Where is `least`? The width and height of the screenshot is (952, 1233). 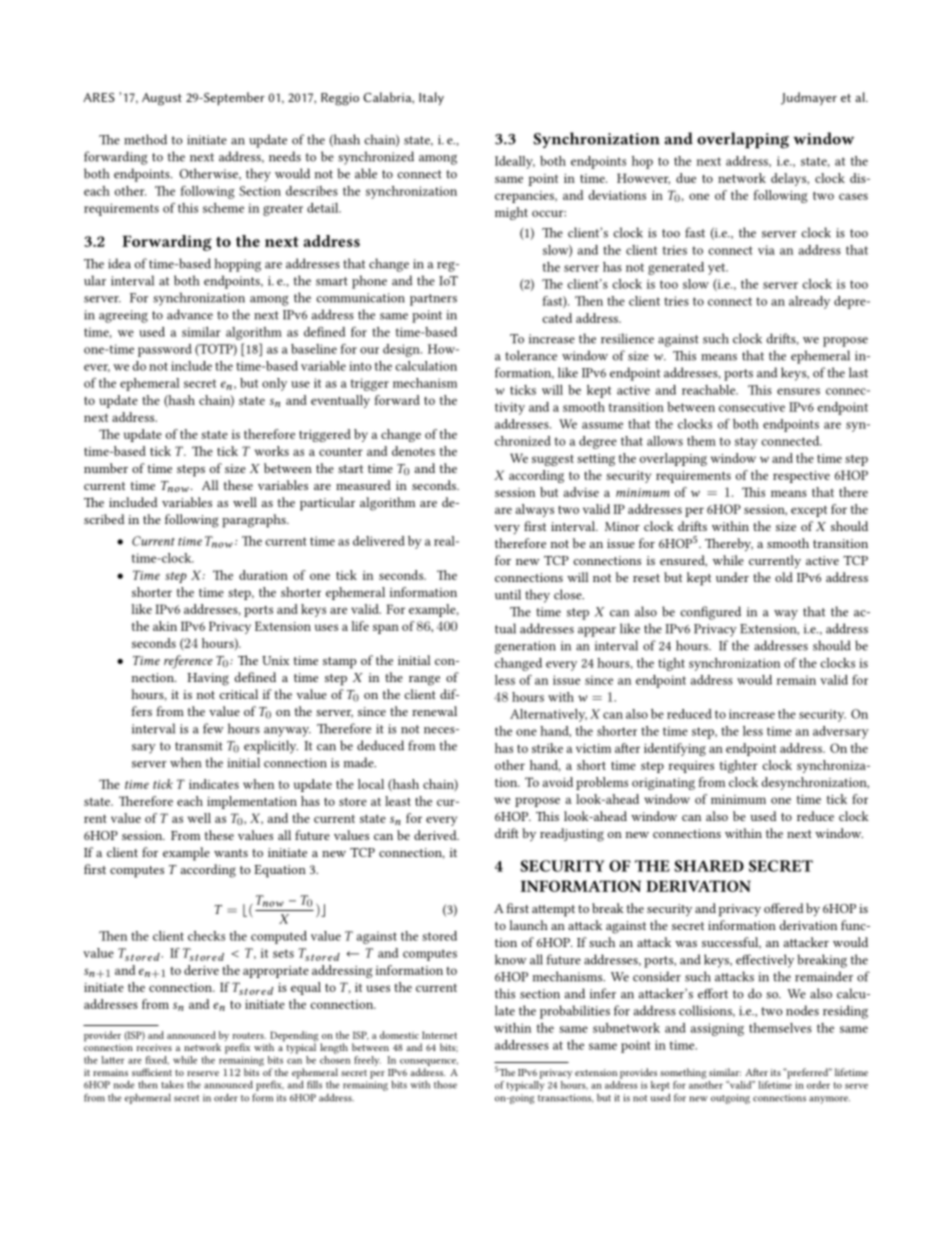
least is located at coordinates (398, 801).
